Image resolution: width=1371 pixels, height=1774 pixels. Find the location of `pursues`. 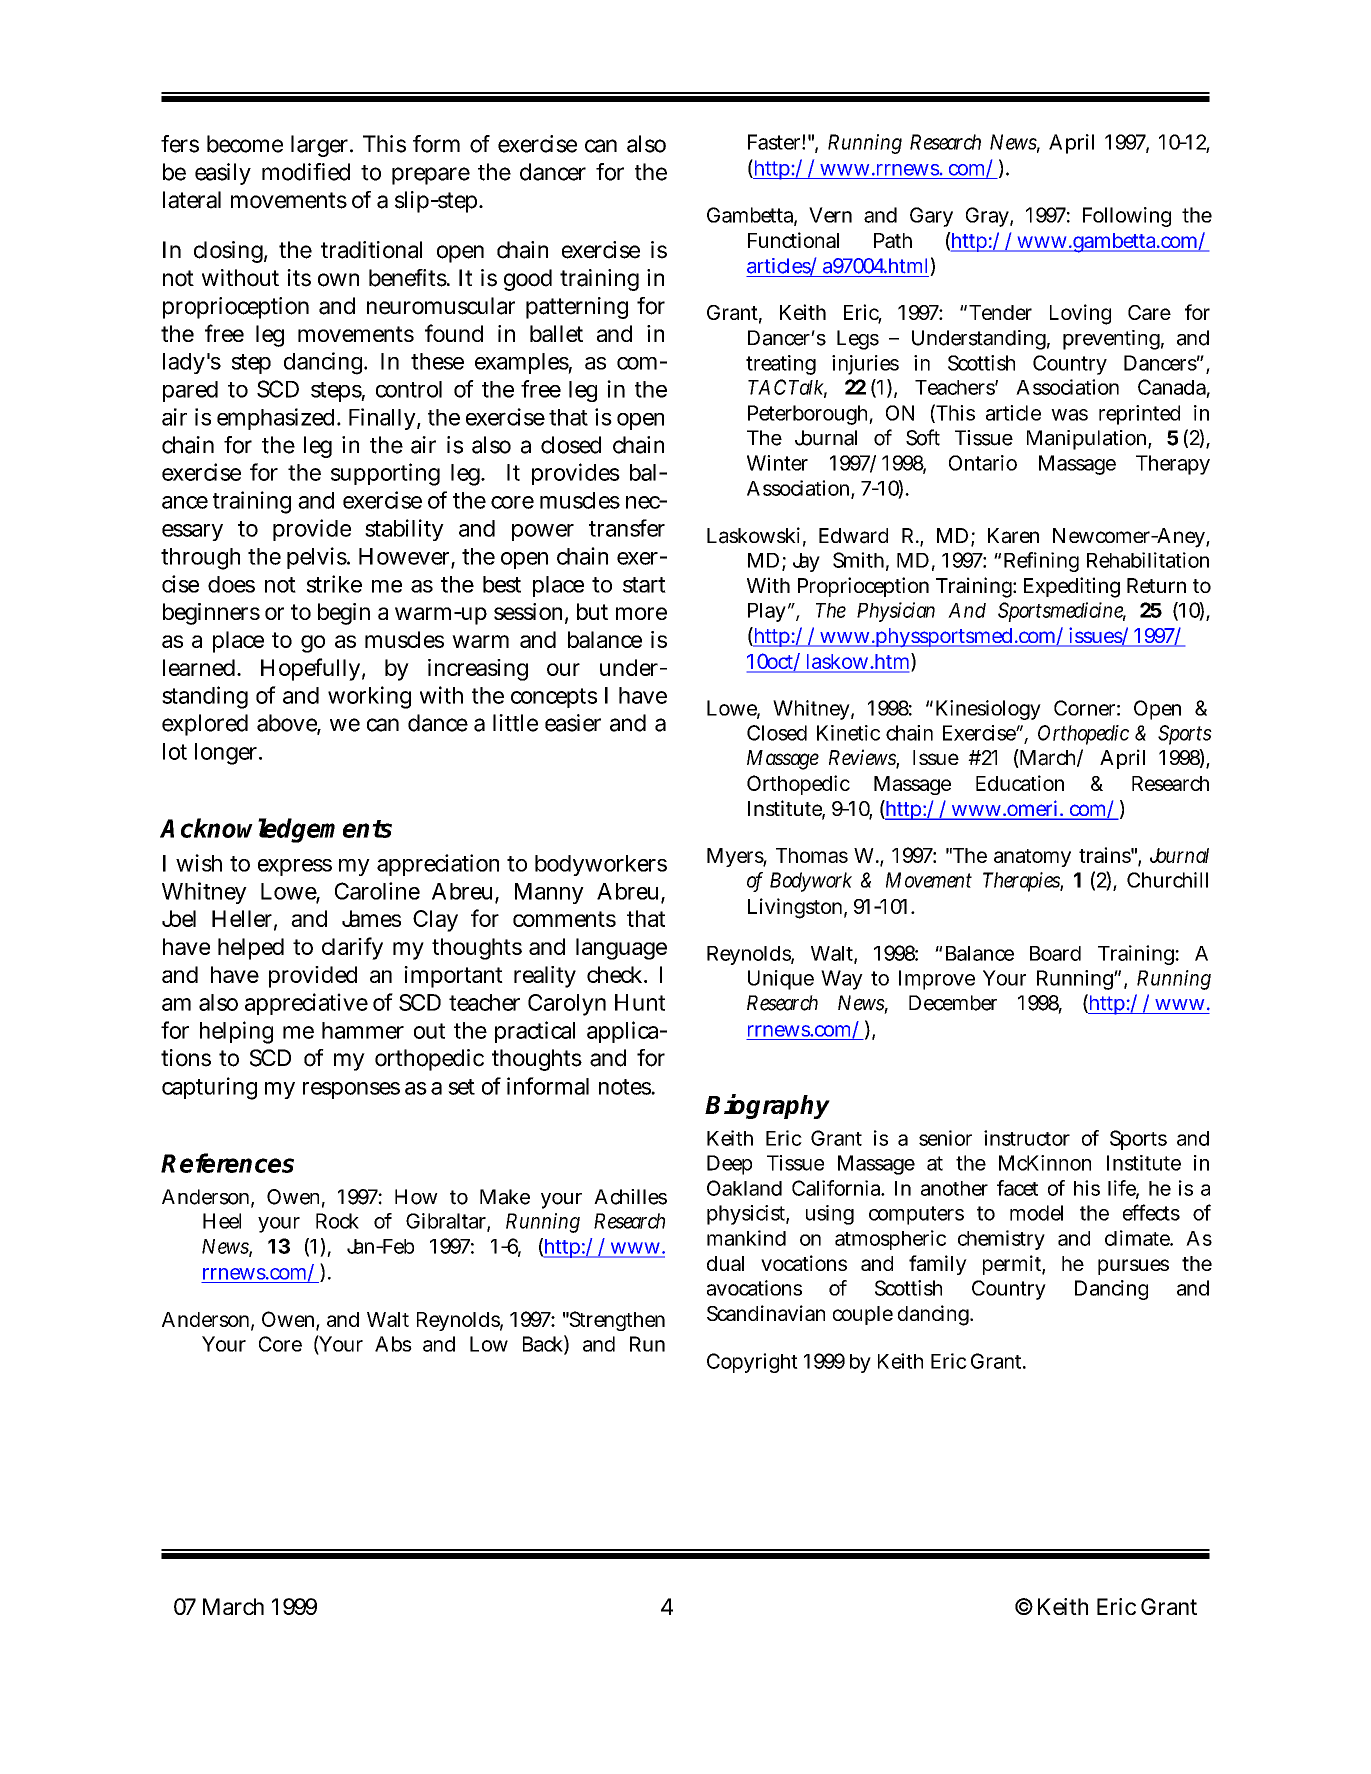

pursues is located at coordinates (1133, 1267).
